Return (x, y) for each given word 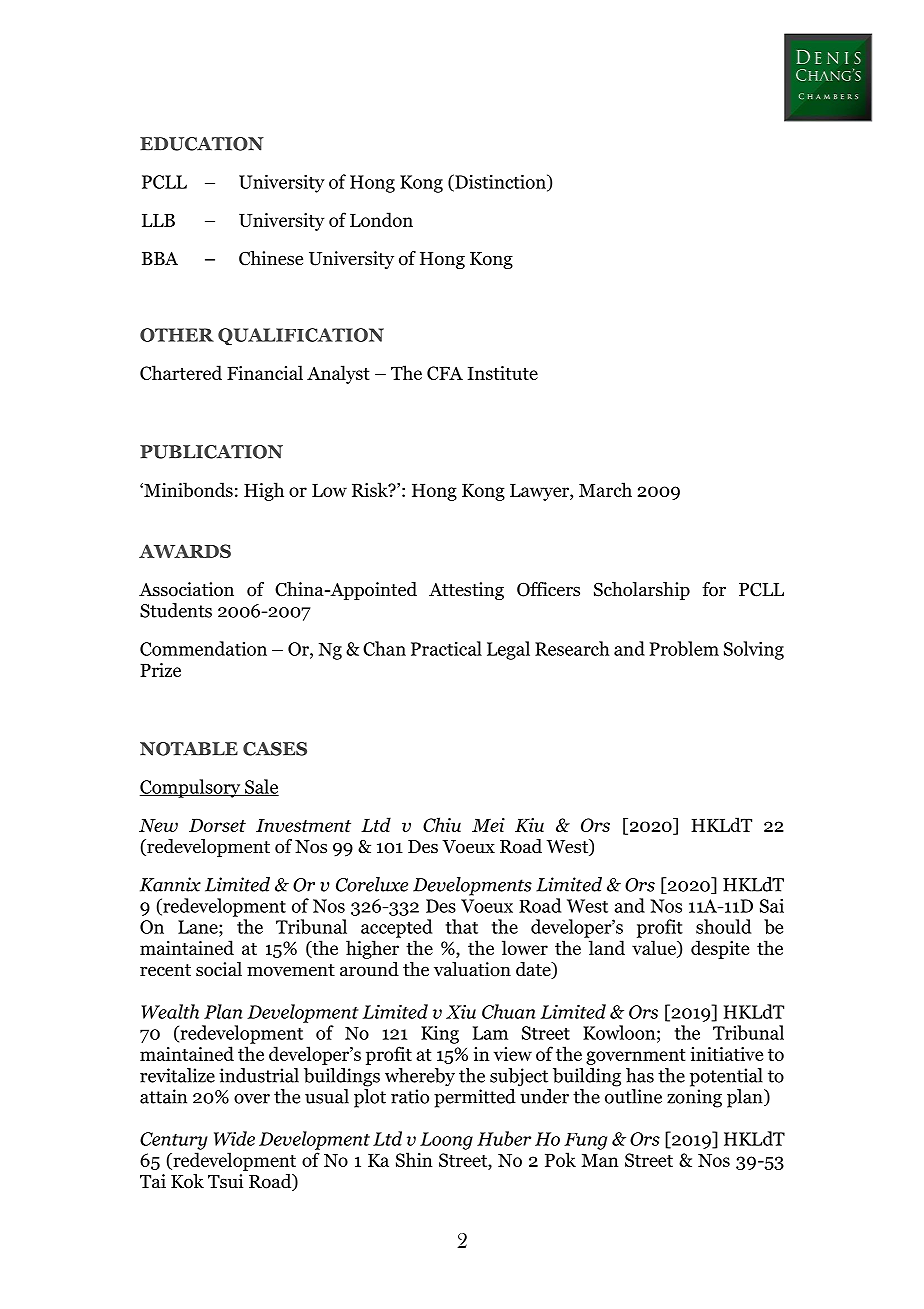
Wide (234, 1138)
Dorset (217, 825)
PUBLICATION (211, 452)
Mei (488, 825)
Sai (772, 905)
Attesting (466, 591)
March (605, 489)
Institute (503, 373)
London (381, 219)
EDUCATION (202, 144)
